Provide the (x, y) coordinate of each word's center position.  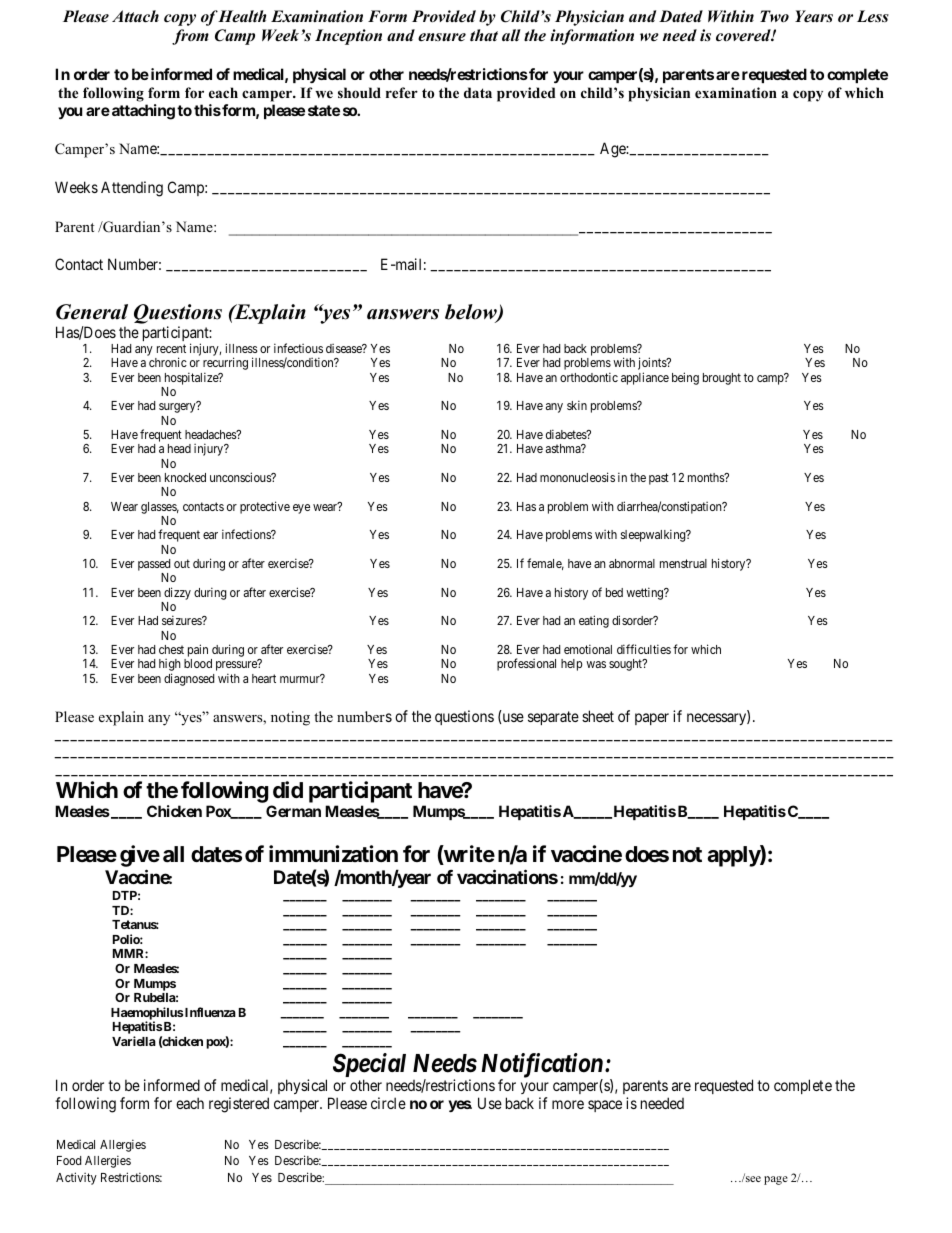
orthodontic (589, 377)
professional (526, 664)
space (605, 1106)
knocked (185, 477)
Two (774, 16)
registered (239, 1105)
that (484, 35)
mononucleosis (577, 477)
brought (722, 379)
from (190, 37)
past (659, 479)
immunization (333, 853)
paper (652, 719)
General (92, 312)
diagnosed (189, 679)
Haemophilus (147, 1014)
